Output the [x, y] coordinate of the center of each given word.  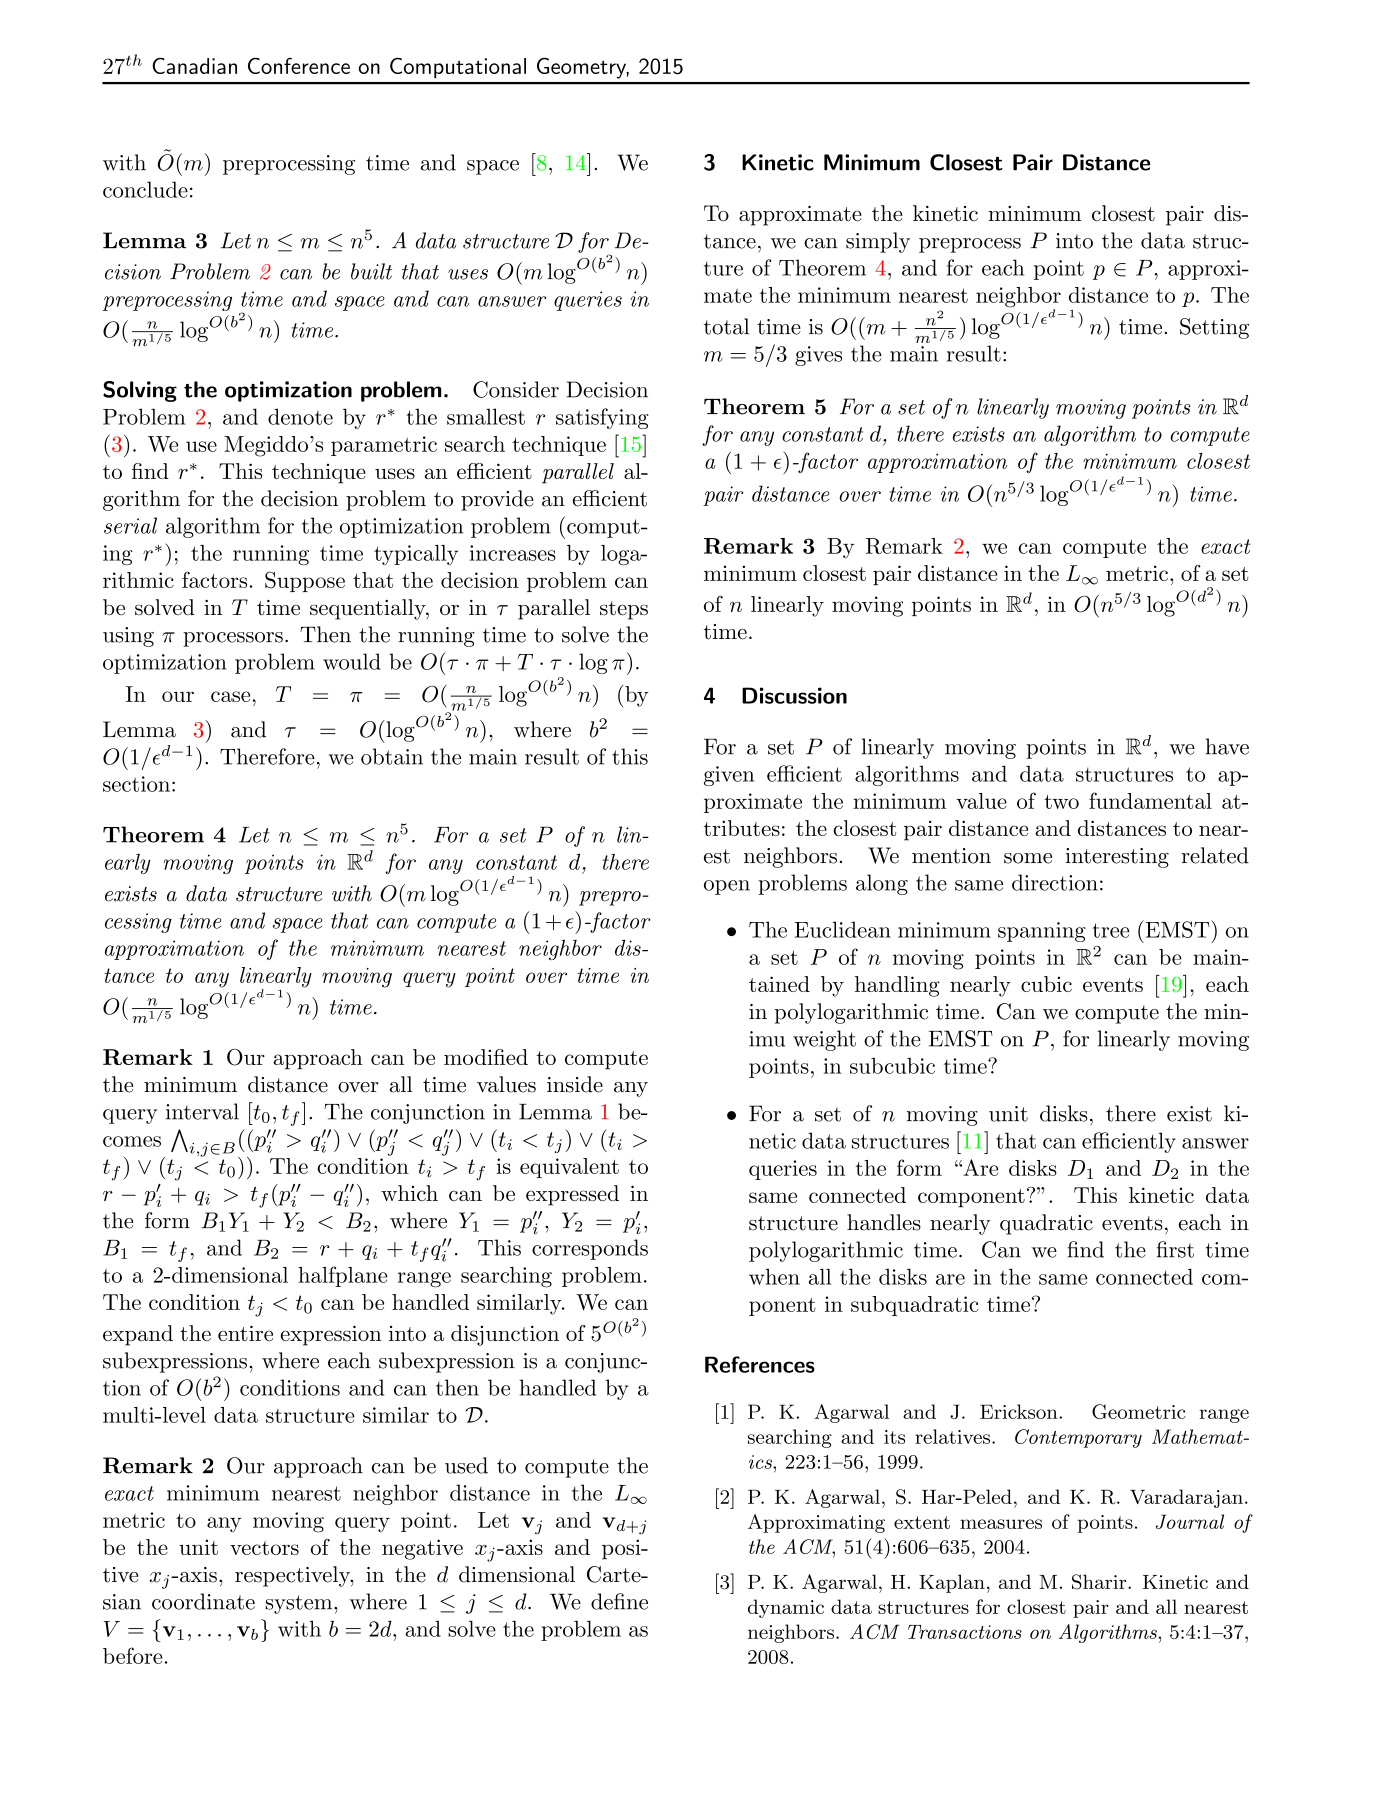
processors [233, 639]
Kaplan [952, 1583]
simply [878, 242]
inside [575, 1084]
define [619, 1601]
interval [202, 1111]
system [300, 1604]
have [1227, 746]
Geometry [583, 68]
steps [624, 610]
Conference [299, 65]
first [1175, 1249]
